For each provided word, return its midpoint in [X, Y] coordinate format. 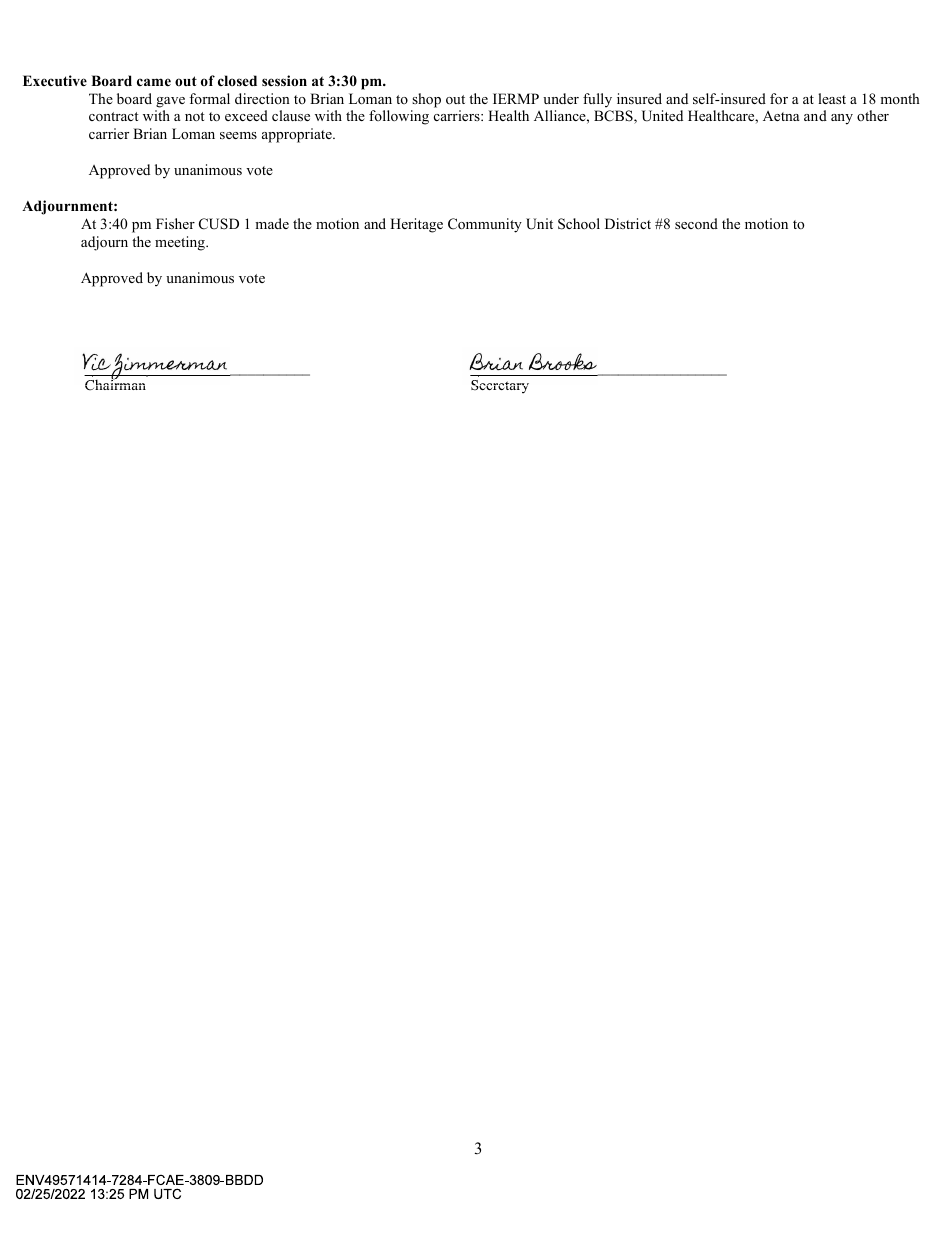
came [154, 82]
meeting [181, 243]
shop [426, 100]
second [696, 223]
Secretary [500, 387]
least [832, 98]
